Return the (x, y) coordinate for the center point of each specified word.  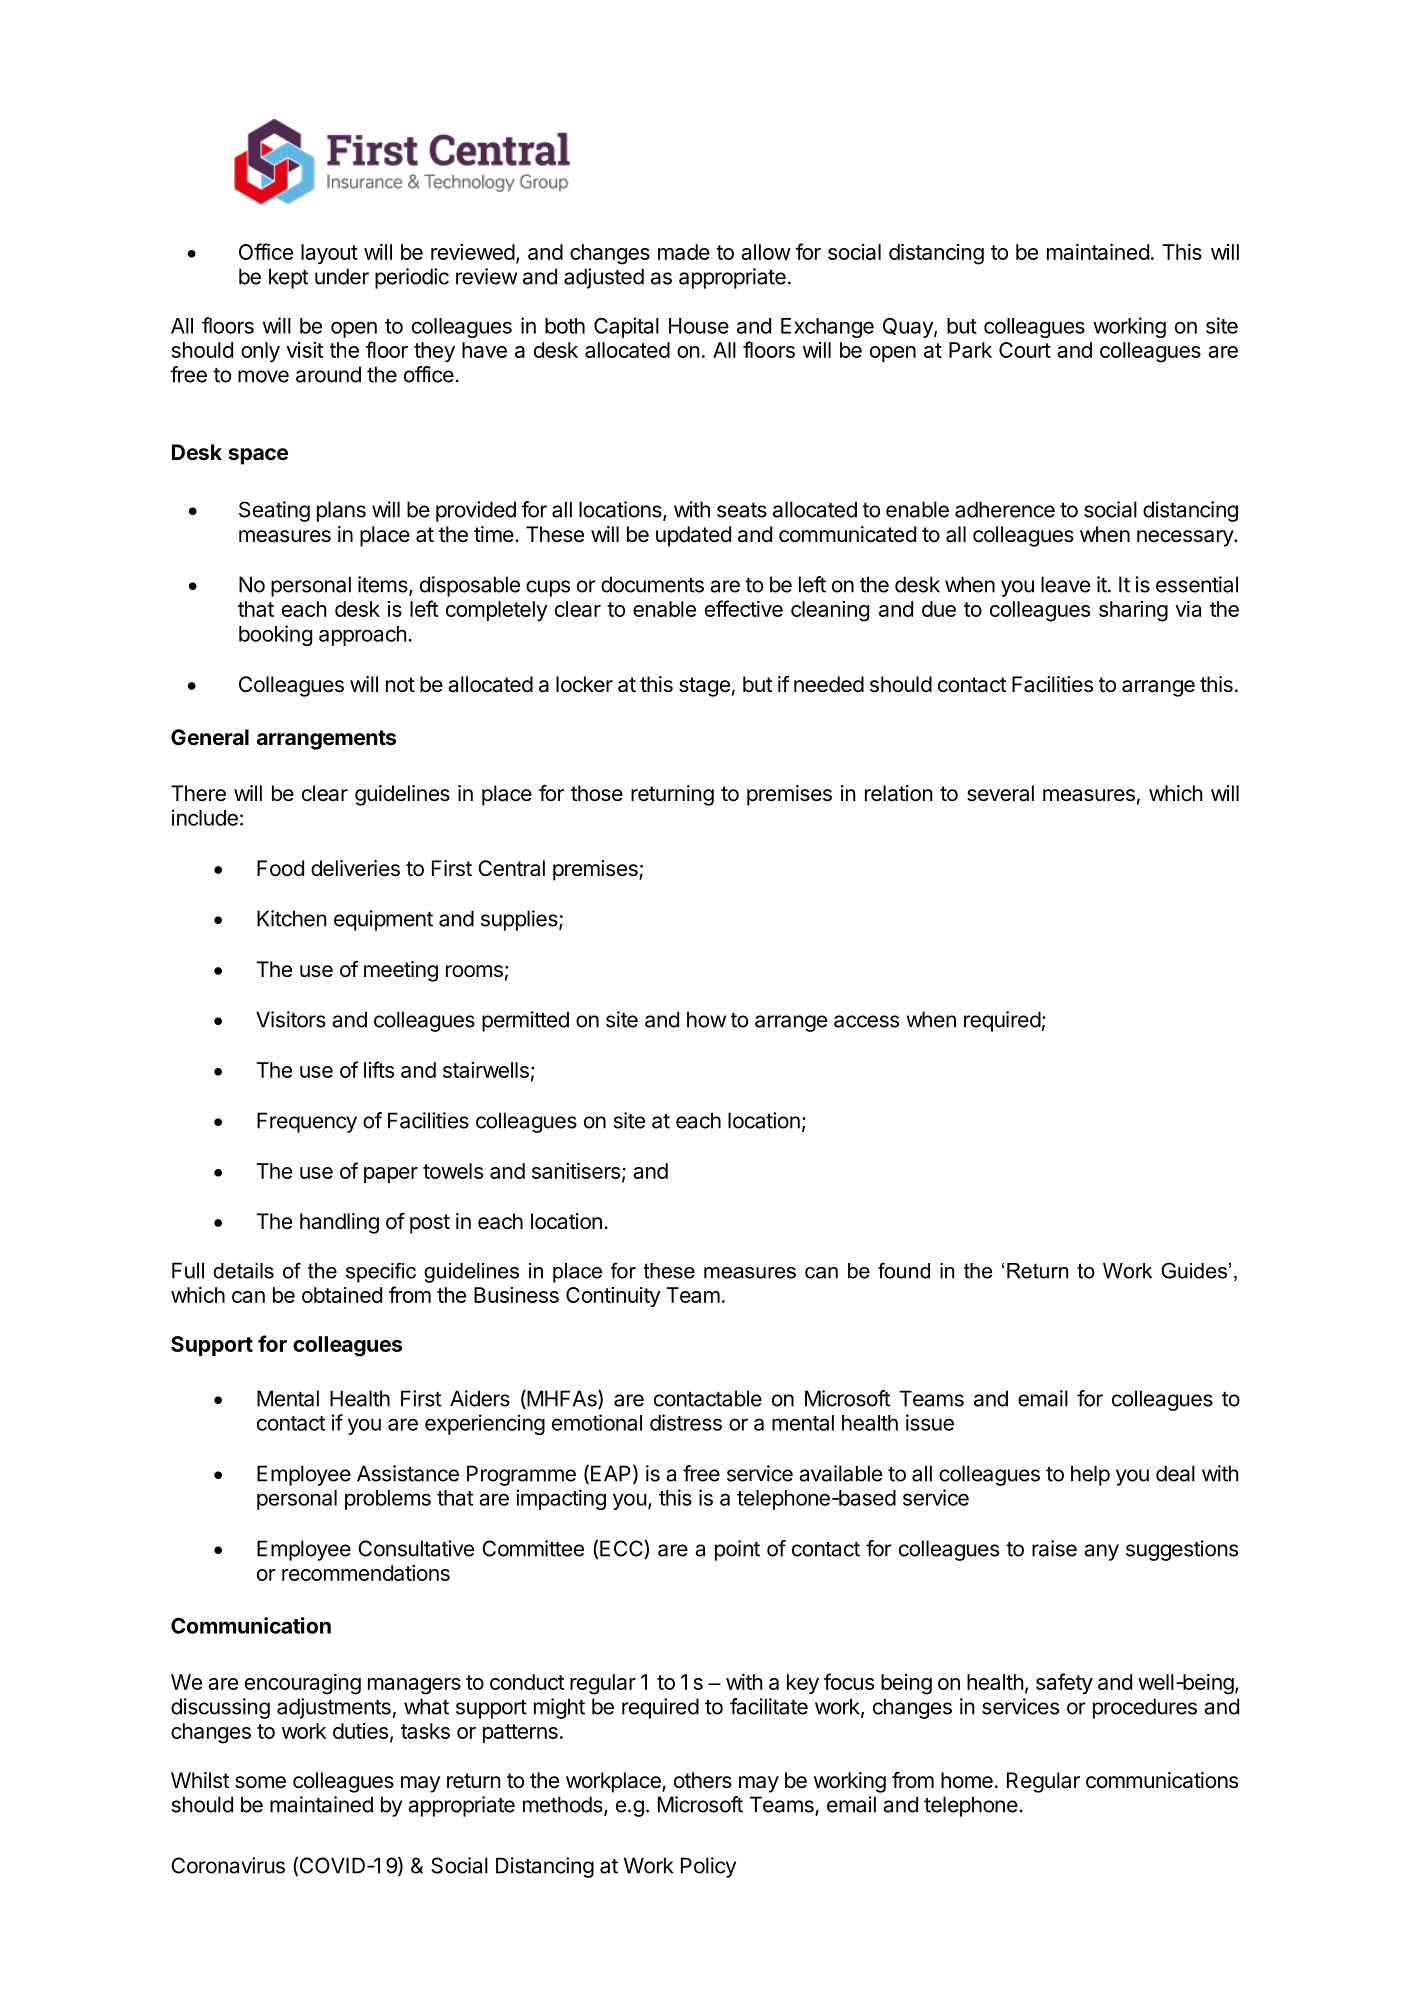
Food (280, 868)
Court (1025, 350)
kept (288, 278)
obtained (342, 1295)
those (597, 793)
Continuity (613, 1297)
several (1000, 793)
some (260, 1782)
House (699, 326)
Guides (1194, 1270)
